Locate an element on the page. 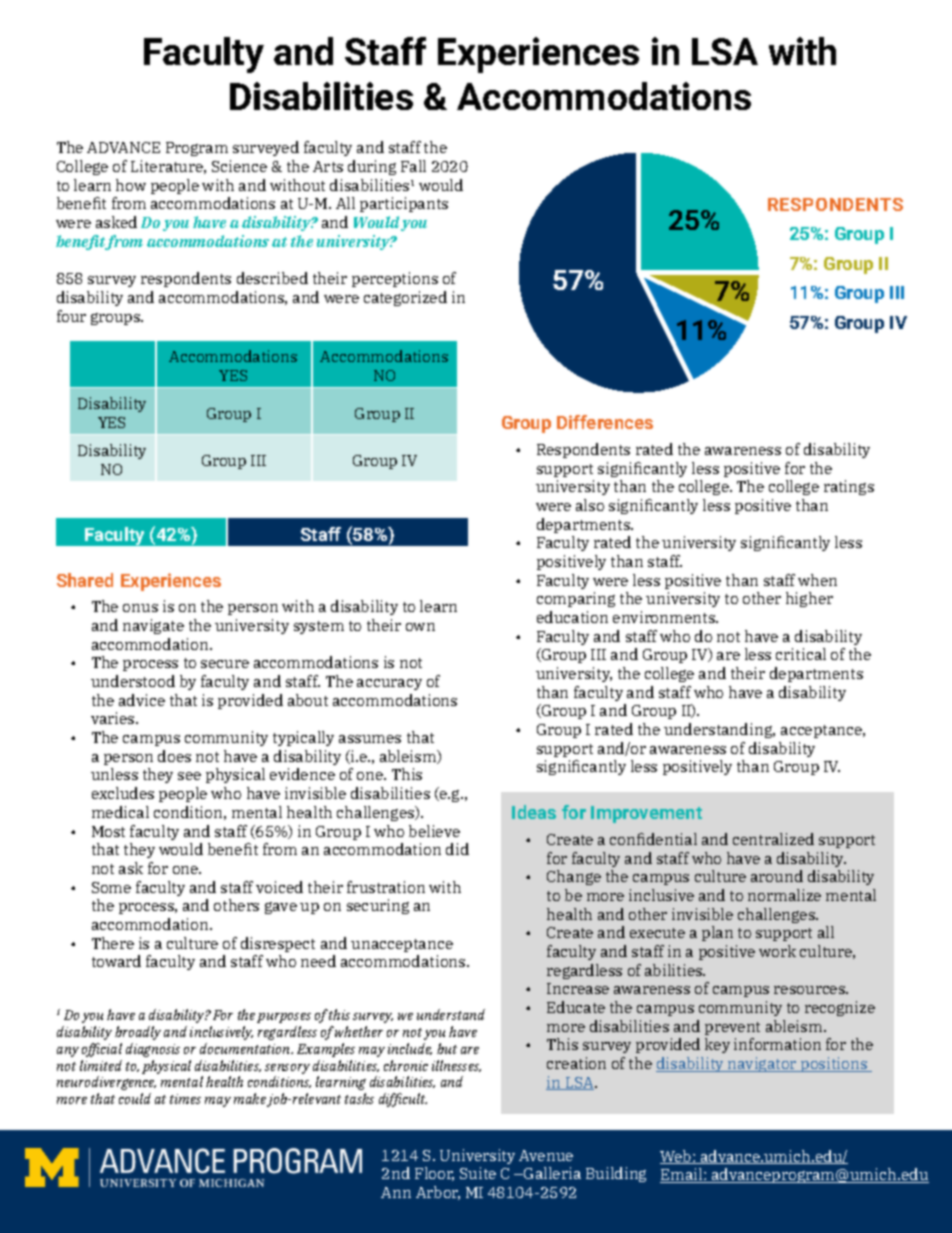 This image has width=952, height=1233. plan is located at coordinates (717, 933).
